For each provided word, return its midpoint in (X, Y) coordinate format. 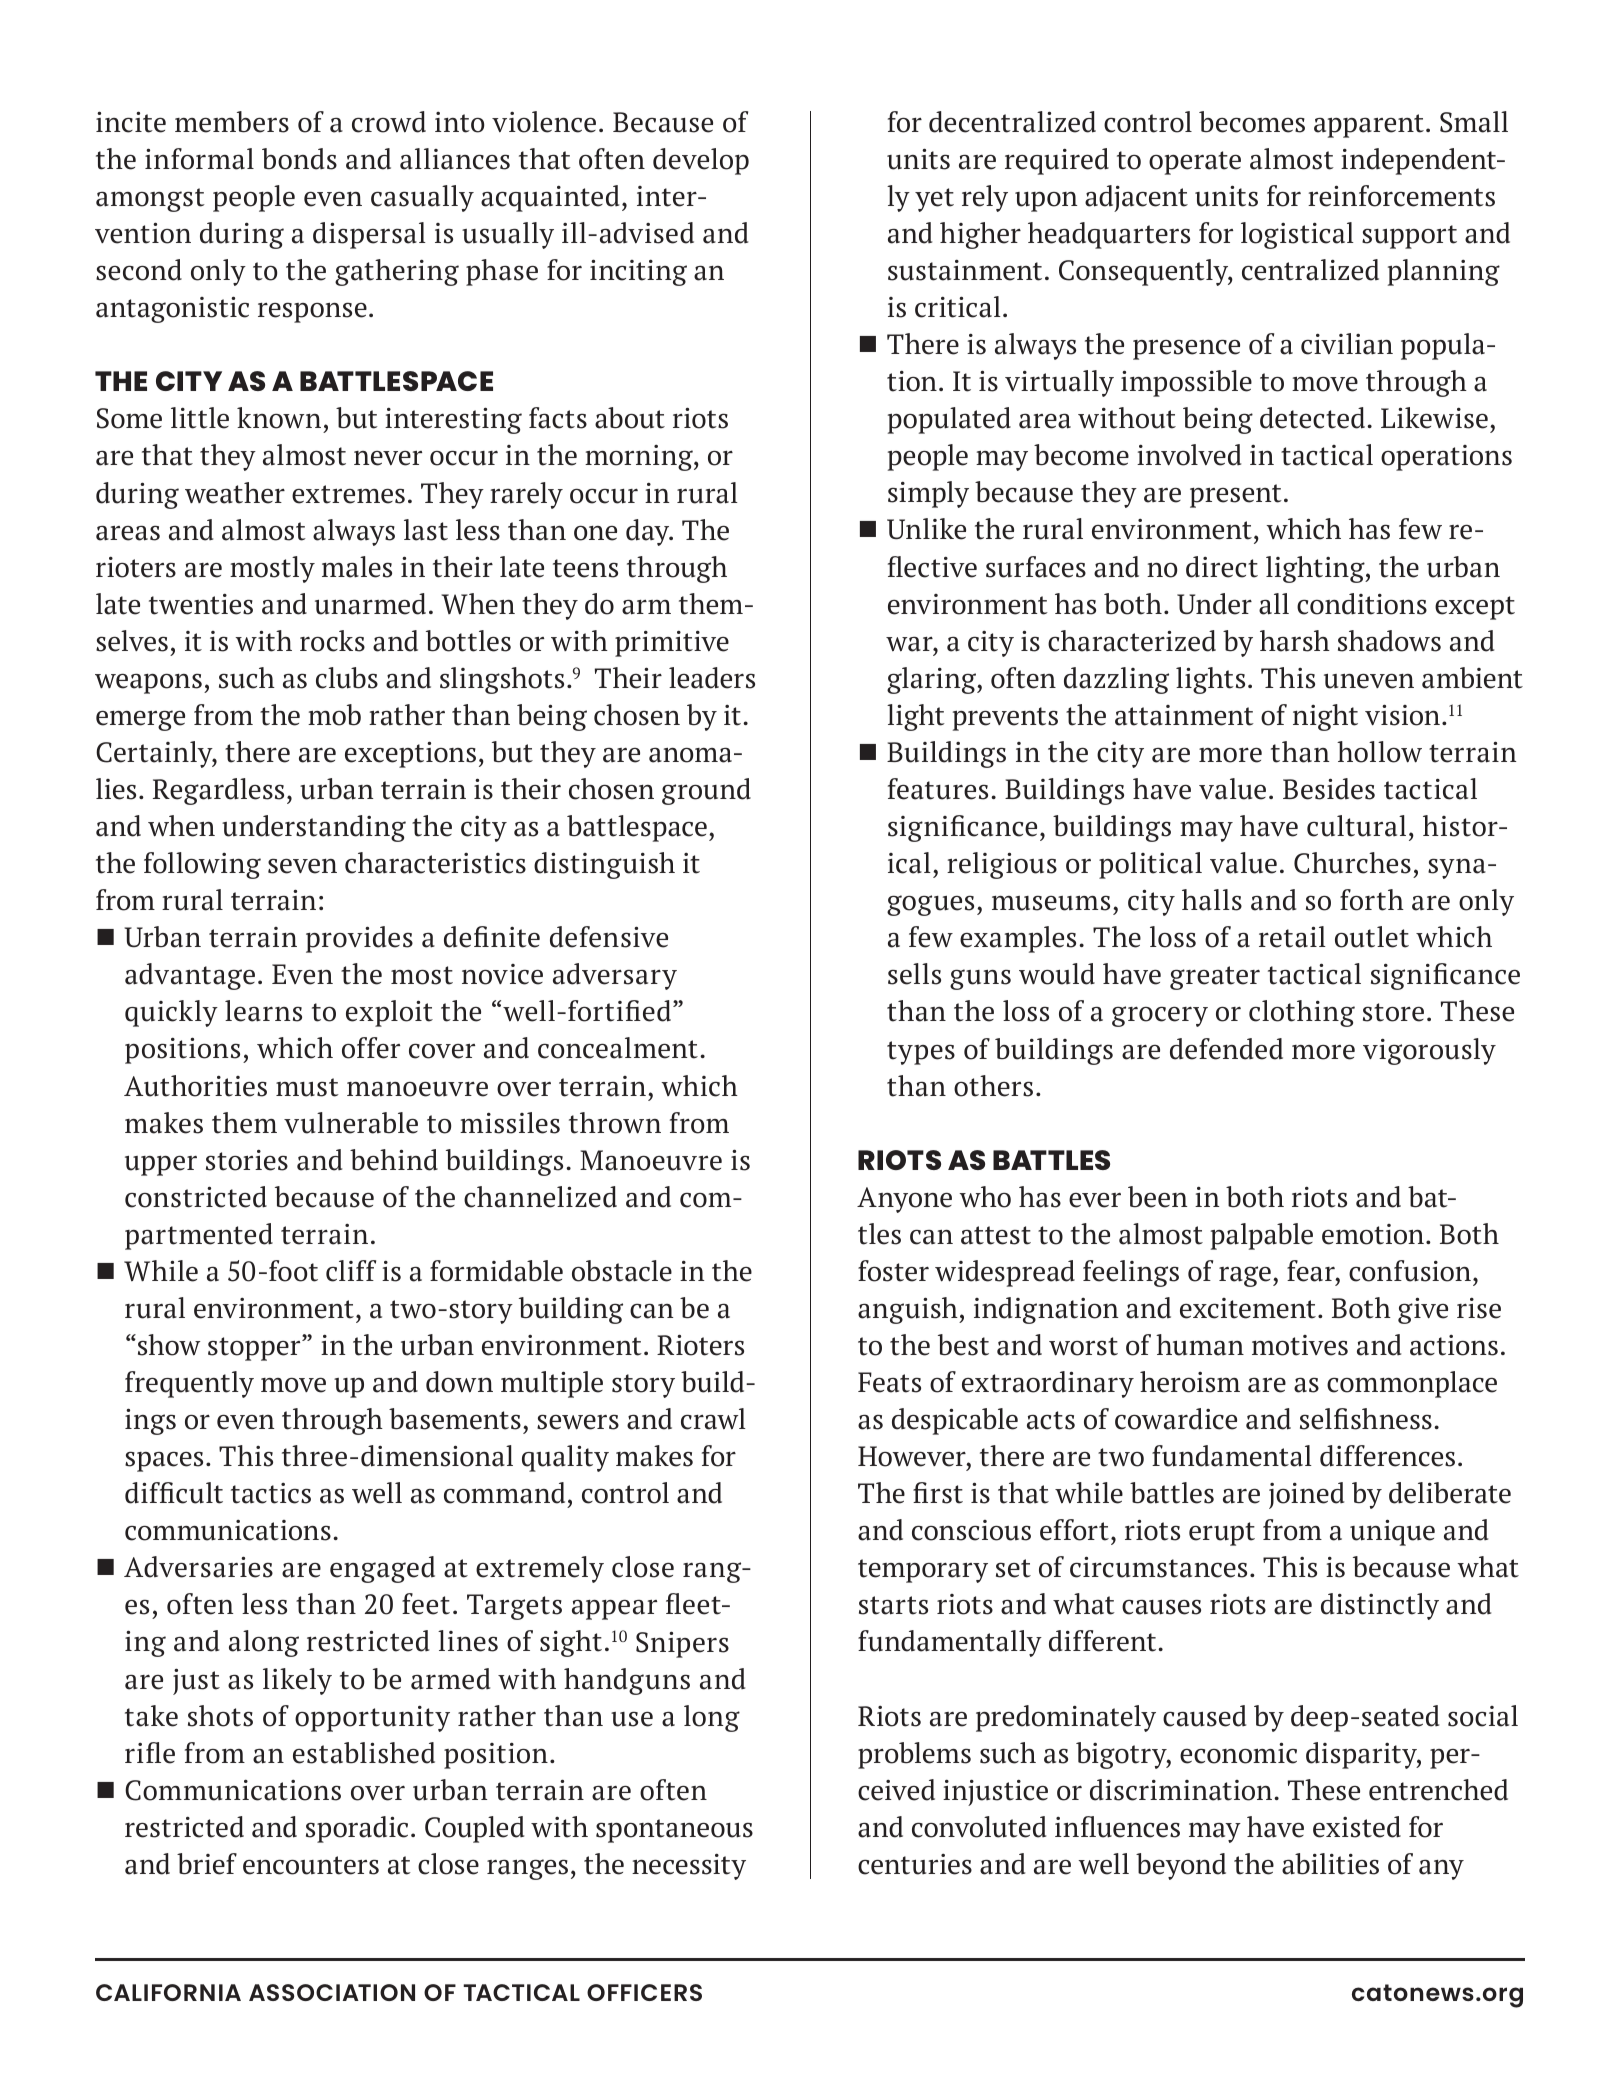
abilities (1330, 1864)
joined (1306, 1495)
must (307, 1087)
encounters (311, 1865)
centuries (915, 1864)
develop (701, 161)
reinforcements (1401, 196)
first (938, 1493)
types (921, 1053)
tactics (271, 1493)
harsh (1295, 641)
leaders (712, 678)
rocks (332, 641)
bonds (299, 159)
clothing (1302, 1013)
